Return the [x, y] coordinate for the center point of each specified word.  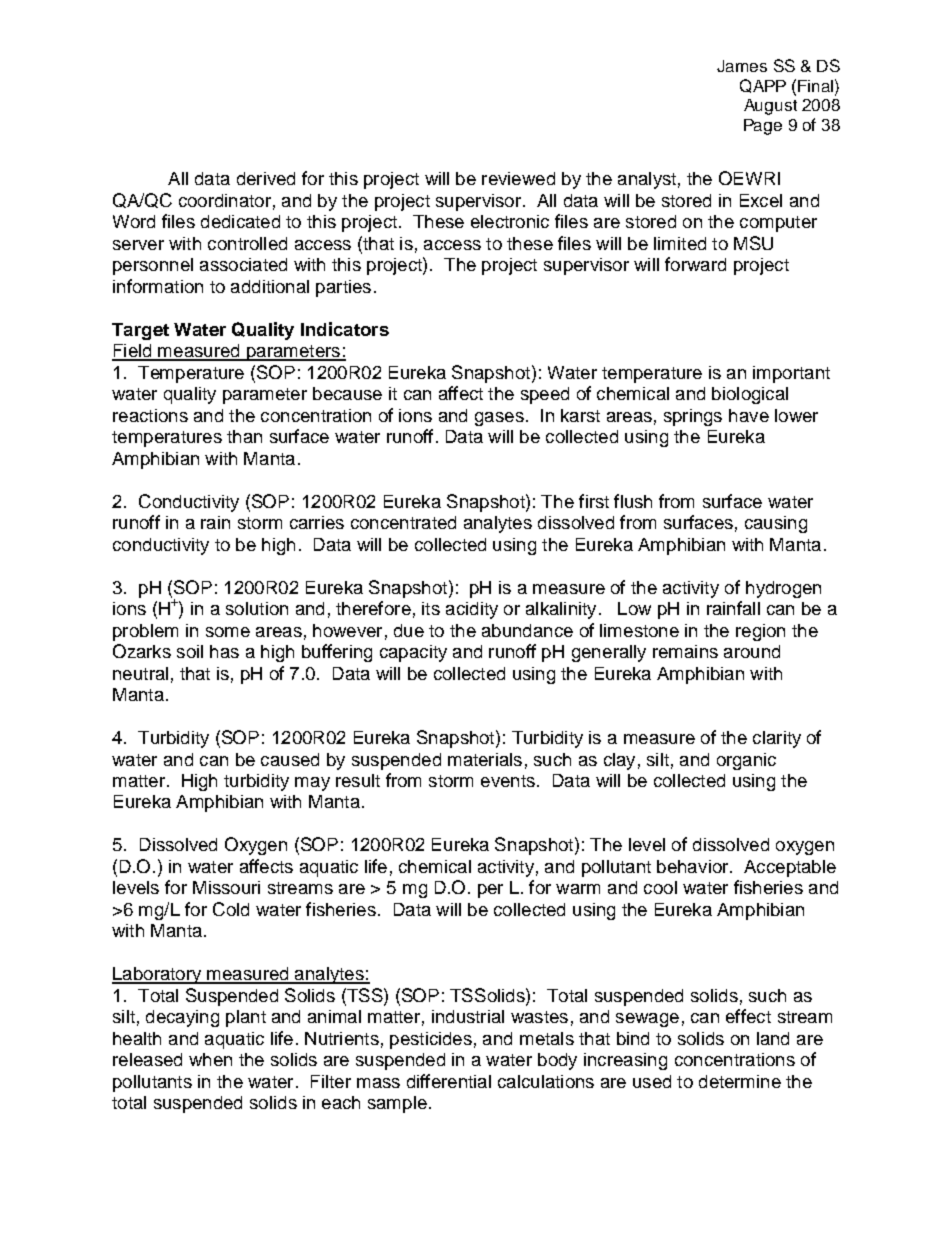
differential [449, 1081]
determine [740, 1081]
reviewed [518, 178]
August [770, 107]
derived [266, 178]
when [210, 1059]
